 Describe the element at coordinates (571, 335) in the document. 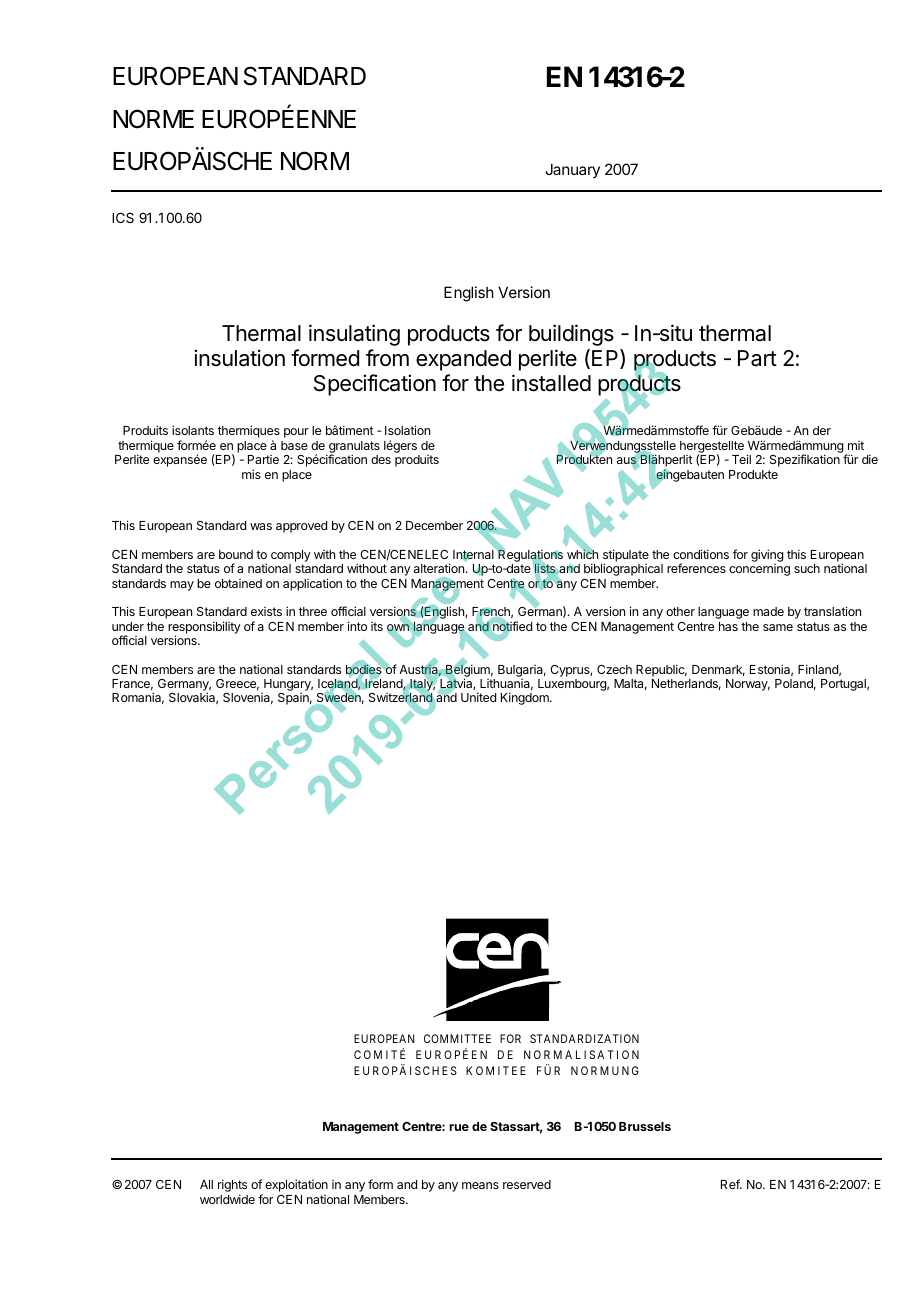

I see `buildings` at that location.
